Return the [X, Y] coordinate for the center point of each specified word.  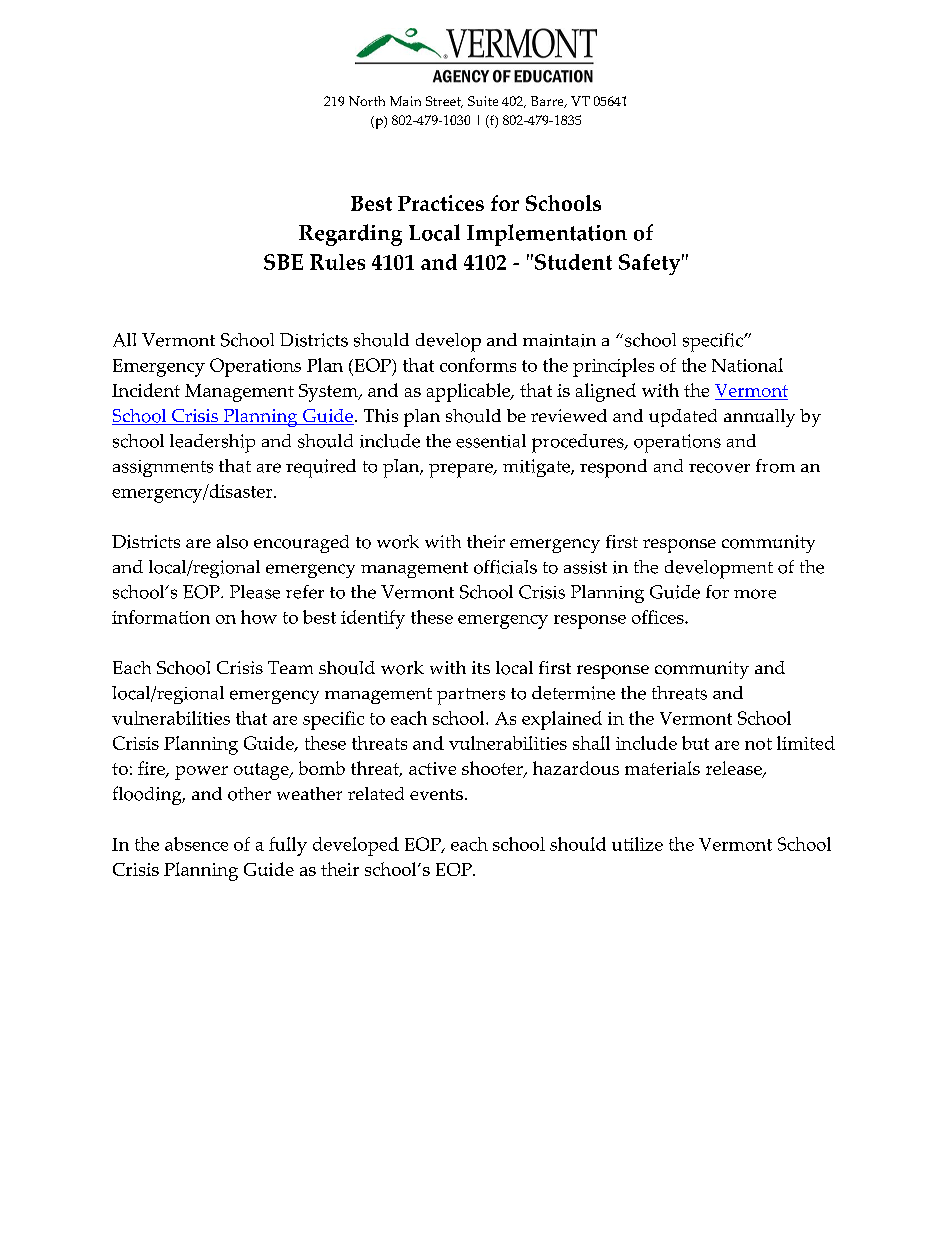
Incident [146, 390]
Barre [548, 102]
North [367, 101]
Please [255, 592]
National [747, 365]
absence [196, 844]
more [755, 594]
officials [505, 567]
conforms [478, 365]
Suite [483, 101]
